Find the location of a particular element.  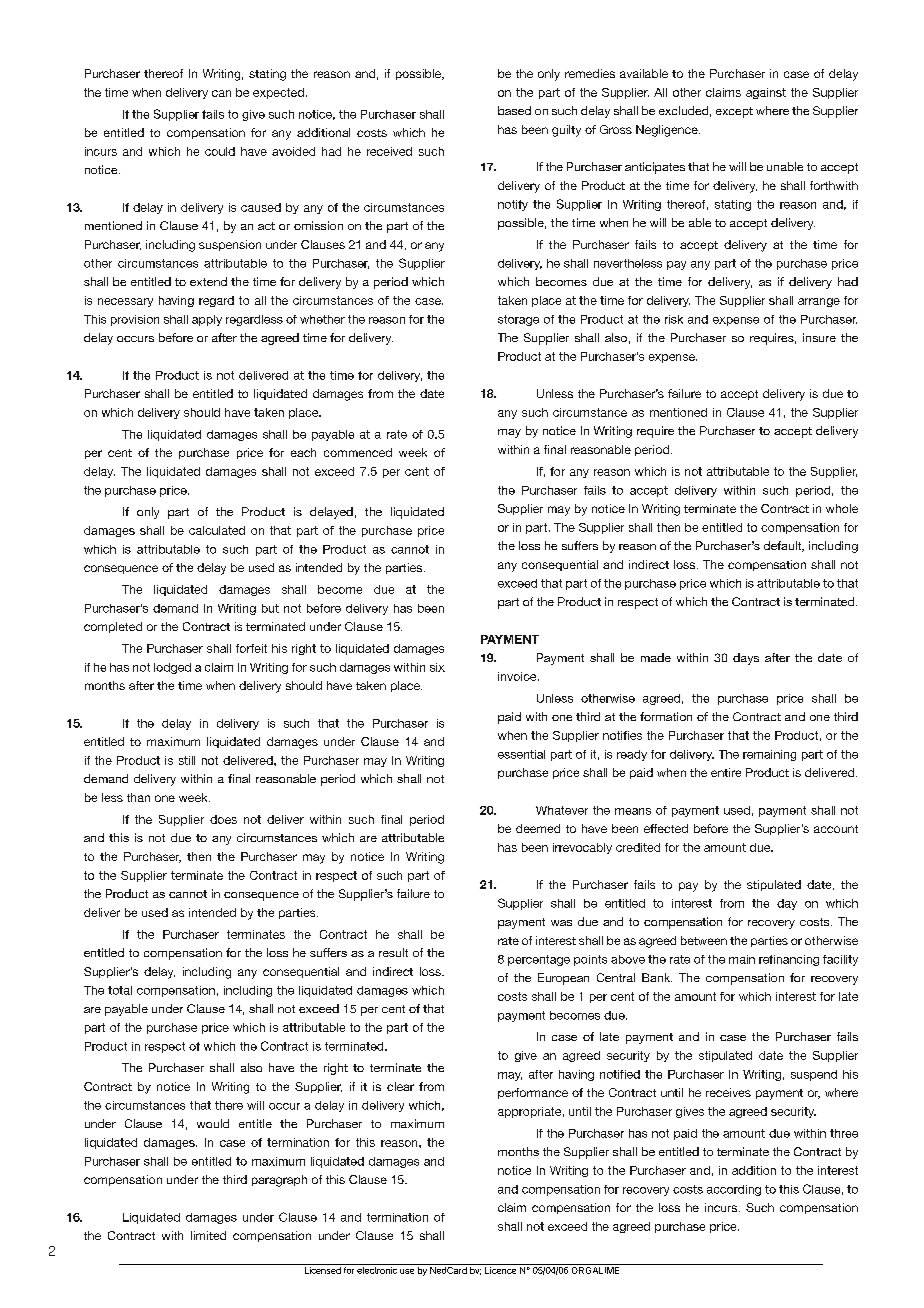

against is located at coordinates (766, 93).
